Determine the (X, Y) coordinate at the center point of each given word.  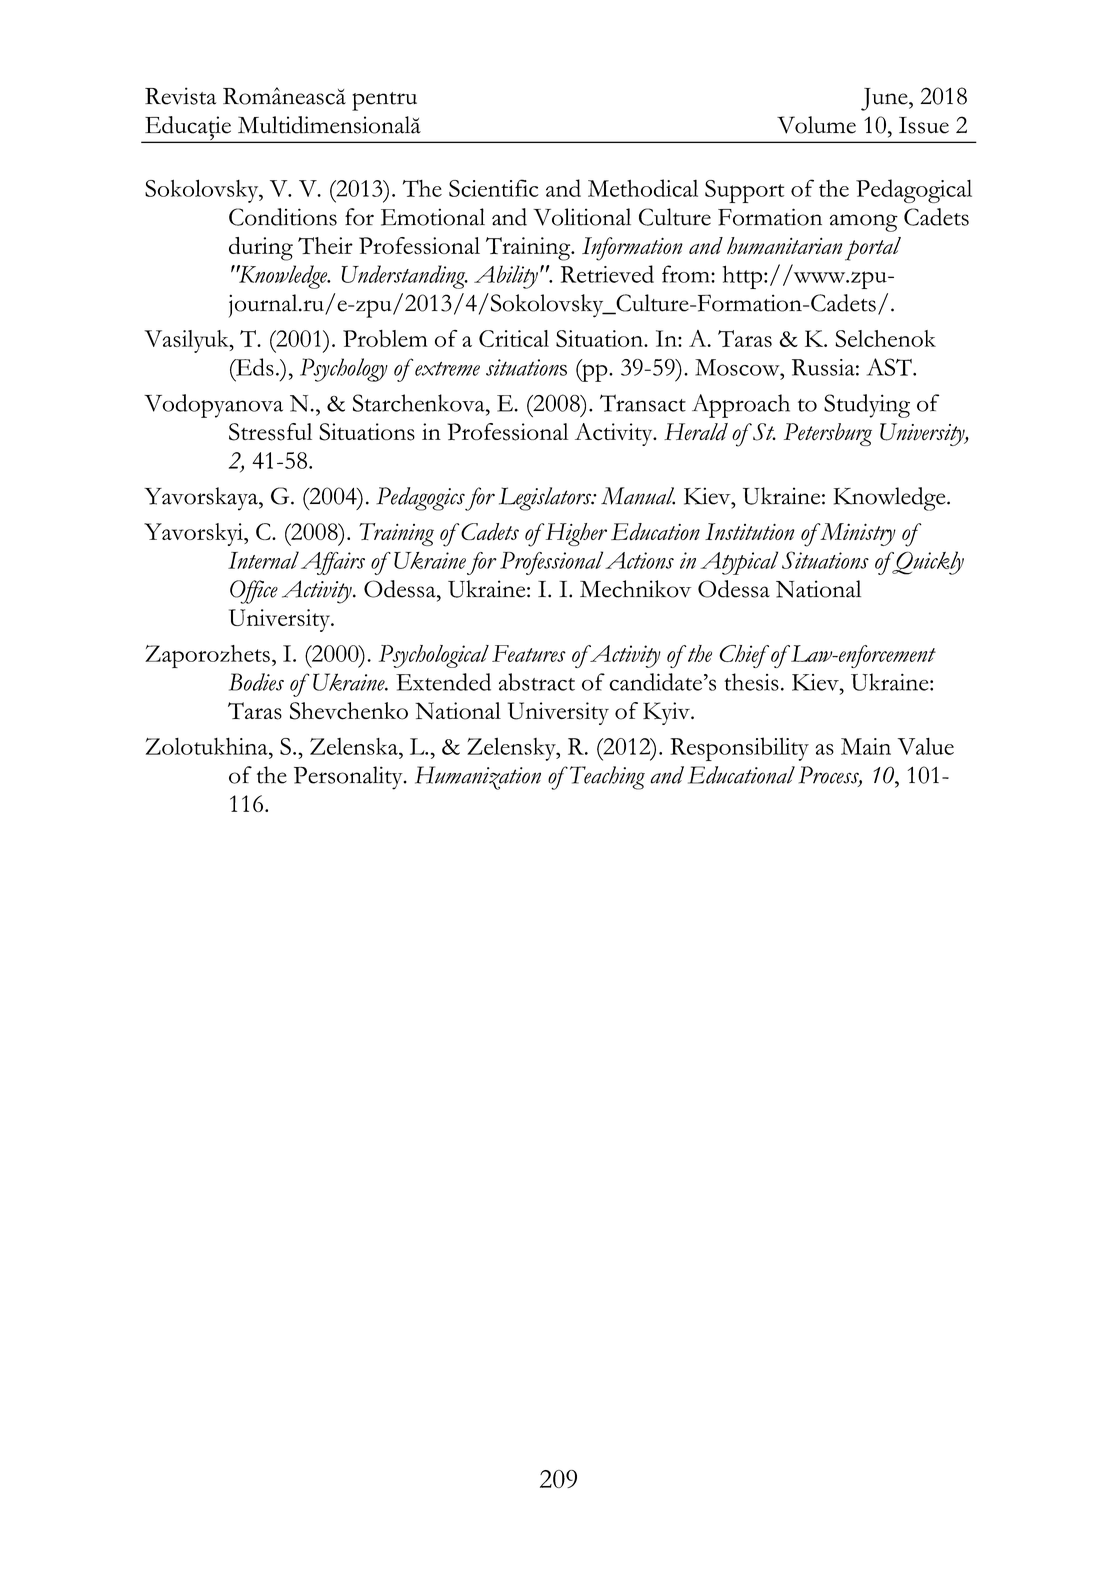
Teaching (606, 778)
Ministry (857, 534)
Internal (263, 560)
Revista (181, 96)
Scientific (494, 188)
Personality (349, 778)
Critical (514, 338)
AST (890, 367)
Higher (575, 534)
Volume (816, 125)
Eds (254, 367)
